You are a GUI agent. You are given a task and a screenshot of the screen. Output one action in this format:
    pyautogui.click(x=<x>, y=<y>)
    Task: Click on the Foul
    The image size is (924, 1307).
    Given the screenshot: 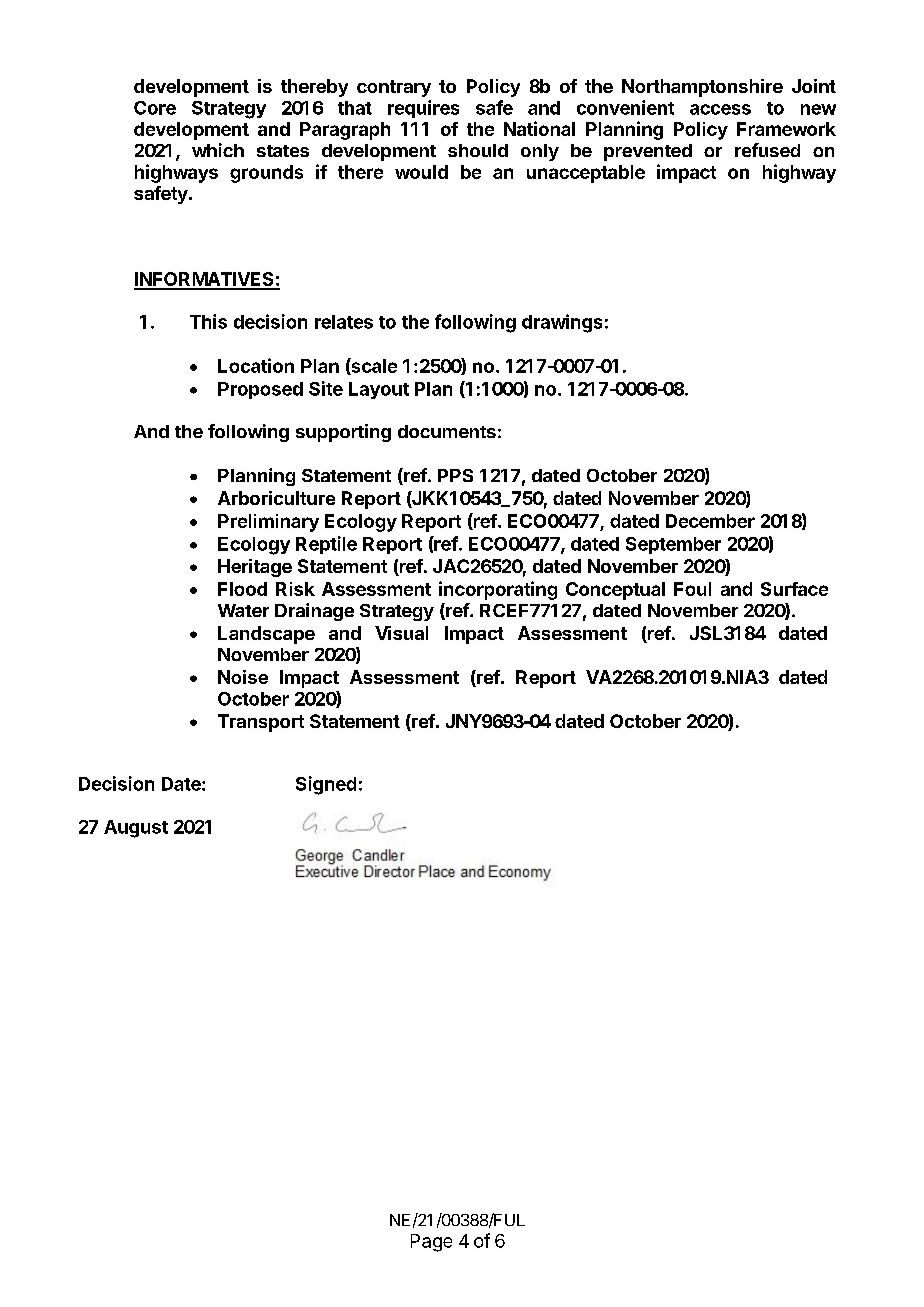 What is the action you would take?
    pyautogui.click(x=692, y=589)
